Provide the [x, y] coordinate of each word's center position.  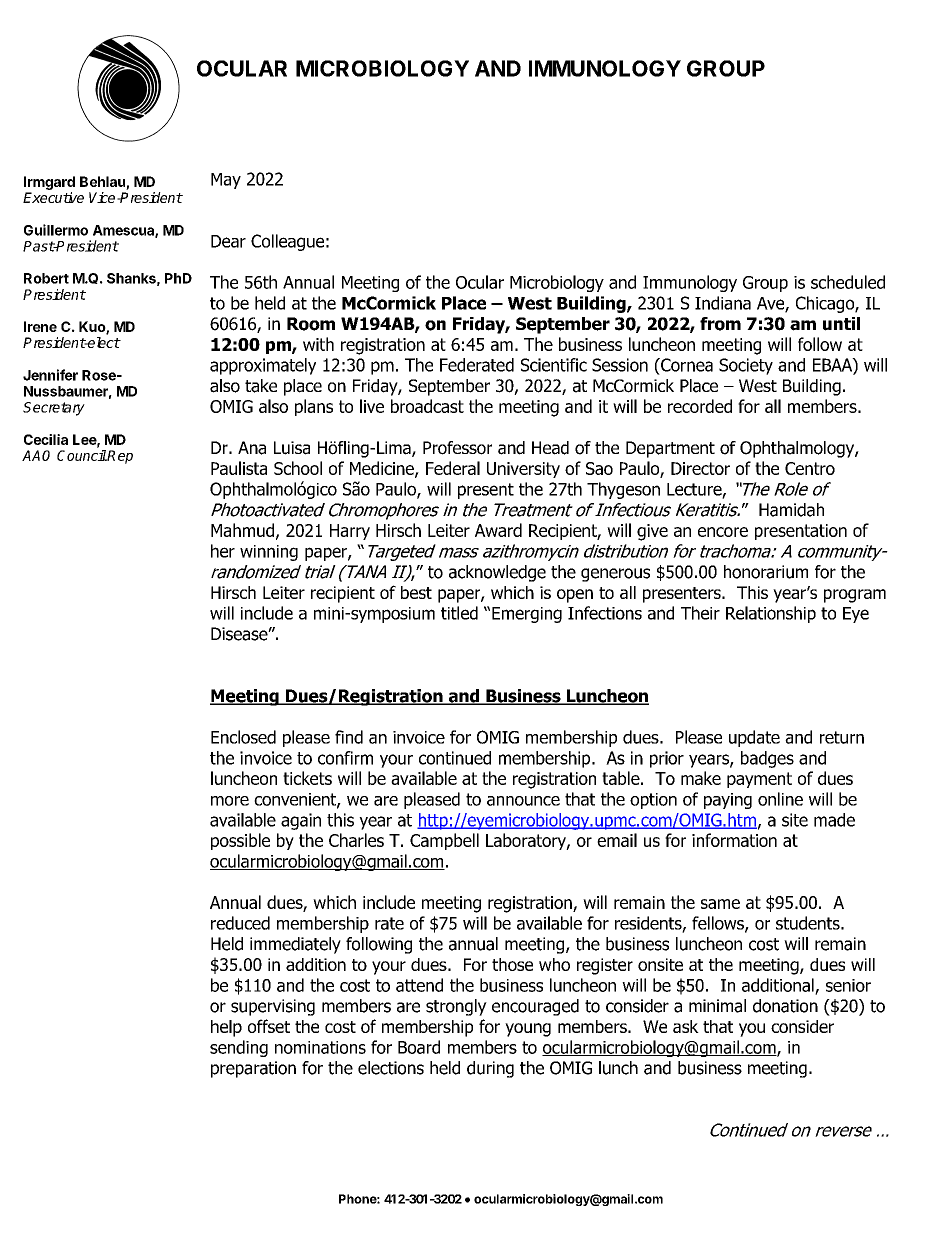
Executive [53, 197]
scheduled [848, 282]
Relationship [771, 614]
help [226, 1028]
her [223, 551]
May [226, 181]
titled [459, 613]
